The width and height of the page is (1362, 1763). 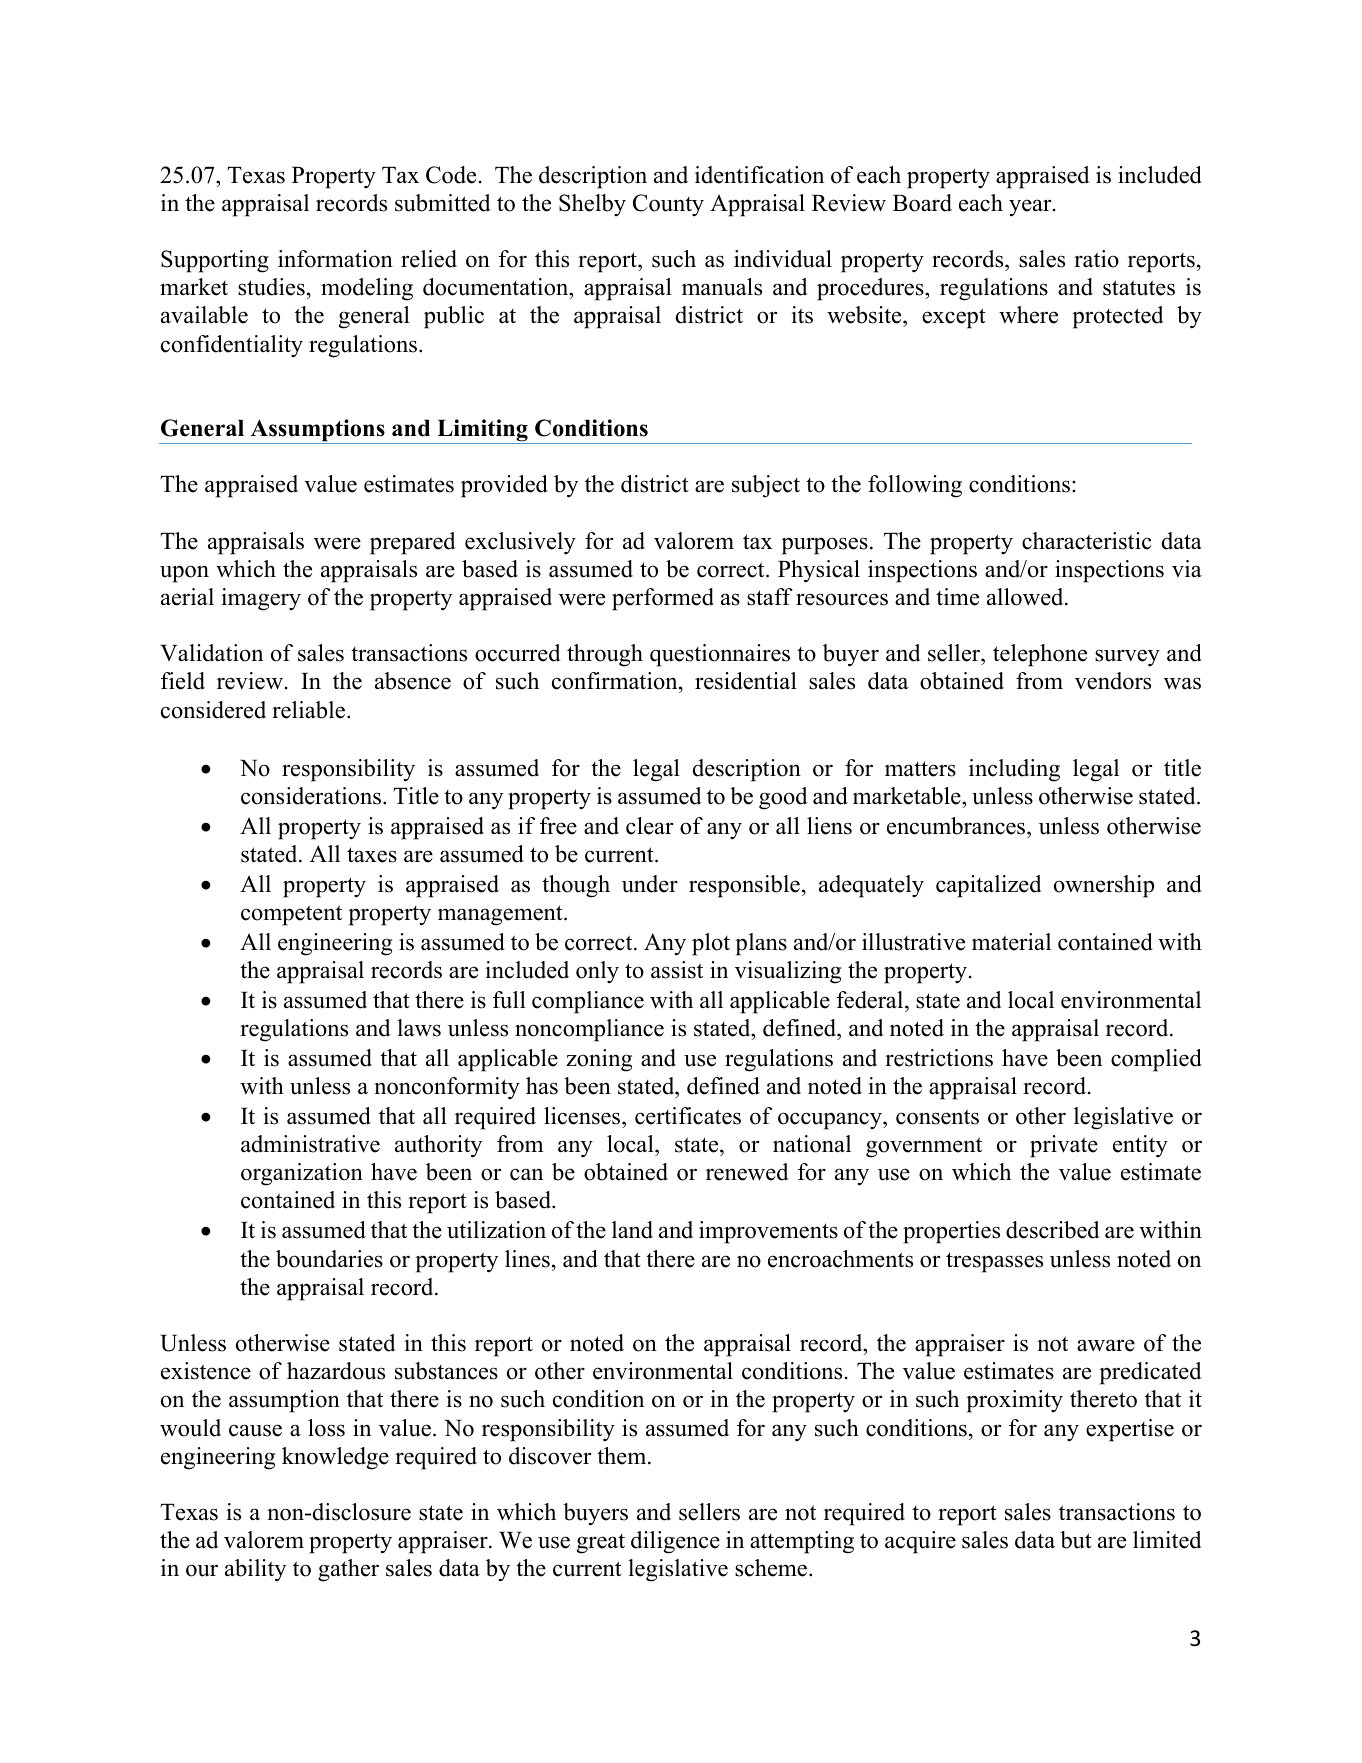 I want to click on gather, so click(x=348, y=1570).
